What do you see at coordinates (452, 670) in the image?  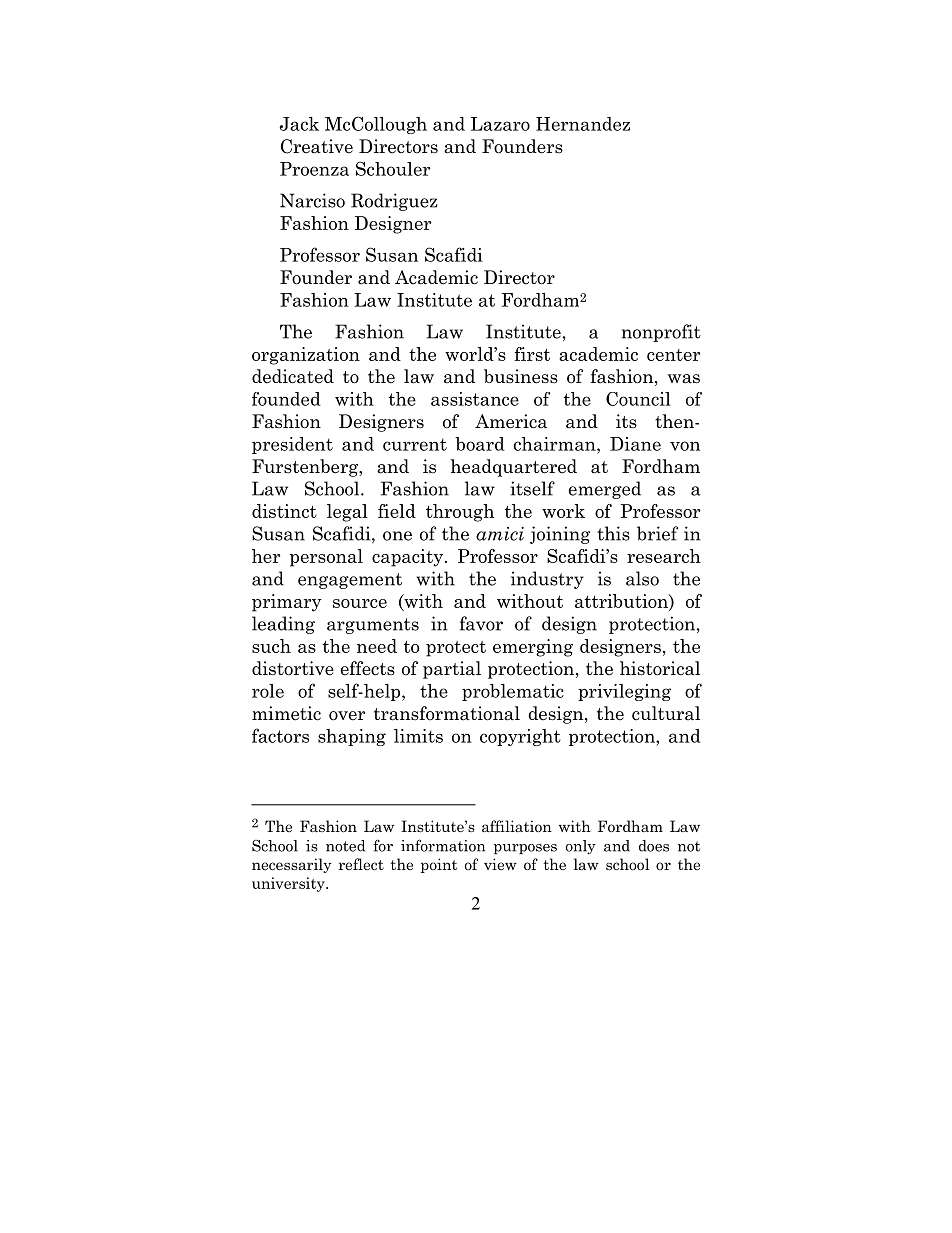 I see `partial` at bounding box center [452, 670].
